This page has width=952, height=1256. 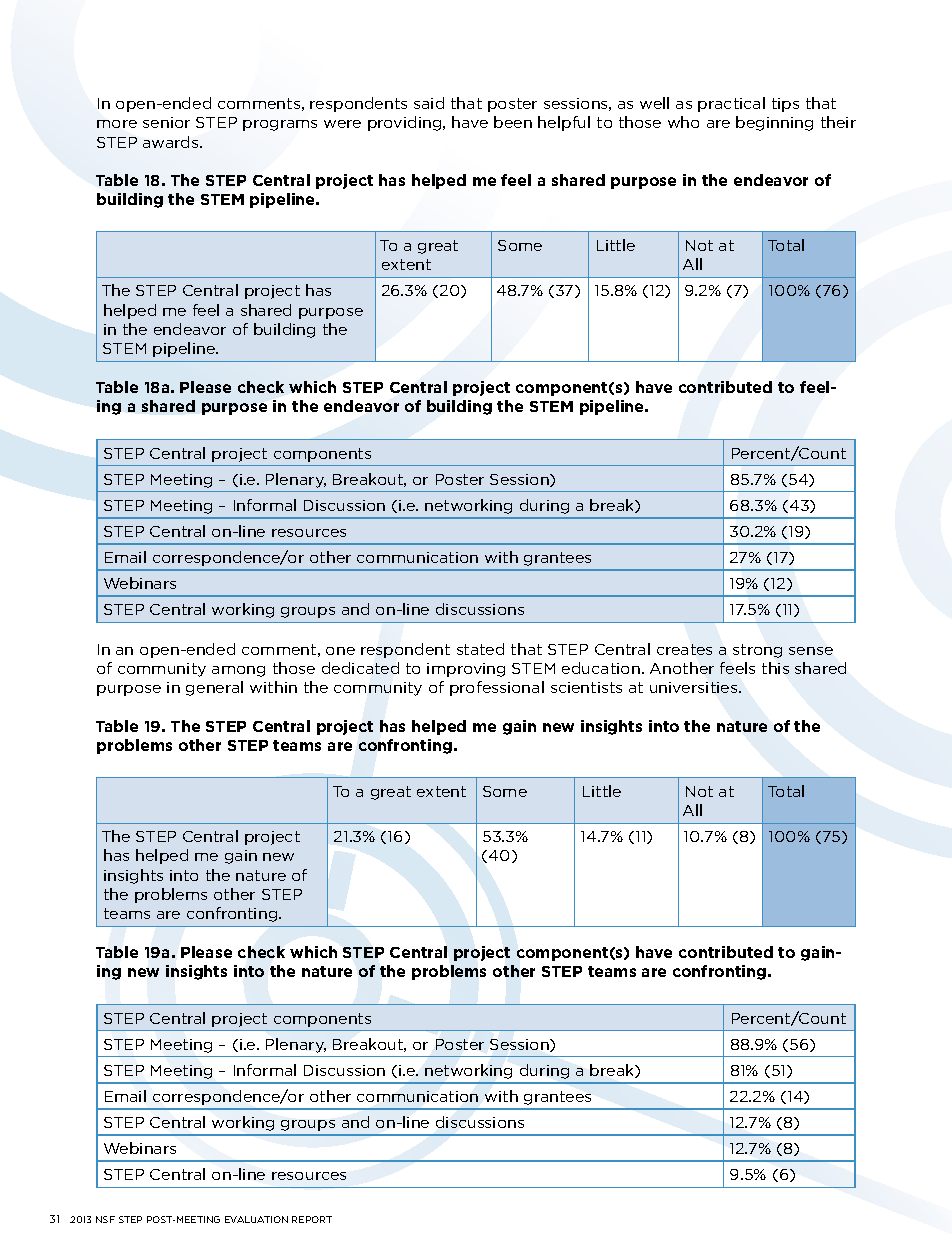 What do you see at coordinates (238, 671) in the page?
I see `among` at bounding box center [238, 671].
